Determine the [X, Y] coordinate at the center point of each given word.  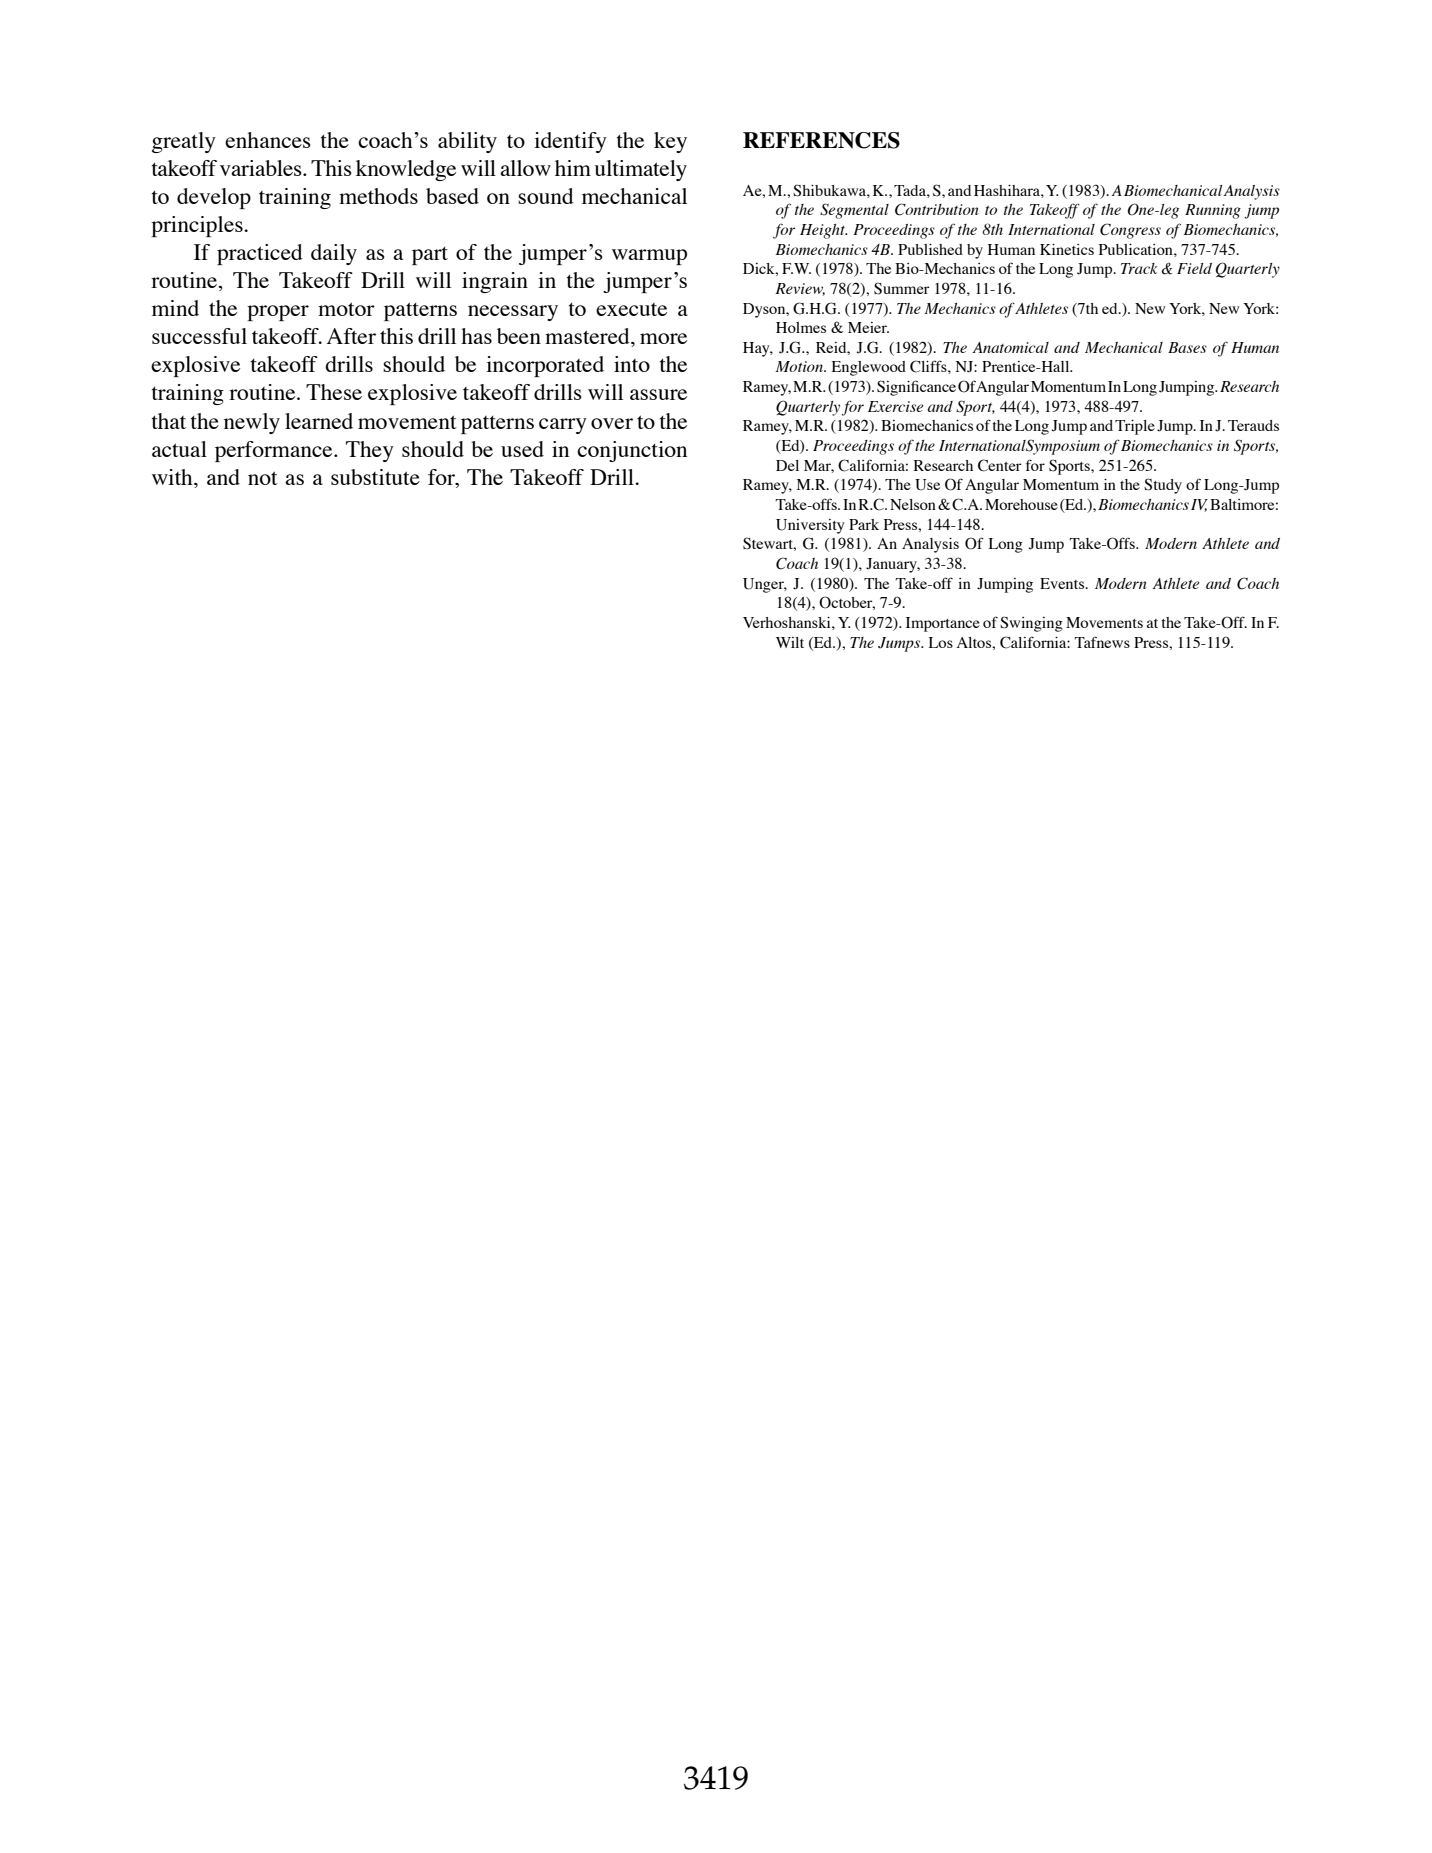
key [670, 142]
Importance [943, 624]
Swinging [1031, 624]
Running [1213, 211]
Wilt [790, 642]
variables [262, 168]
